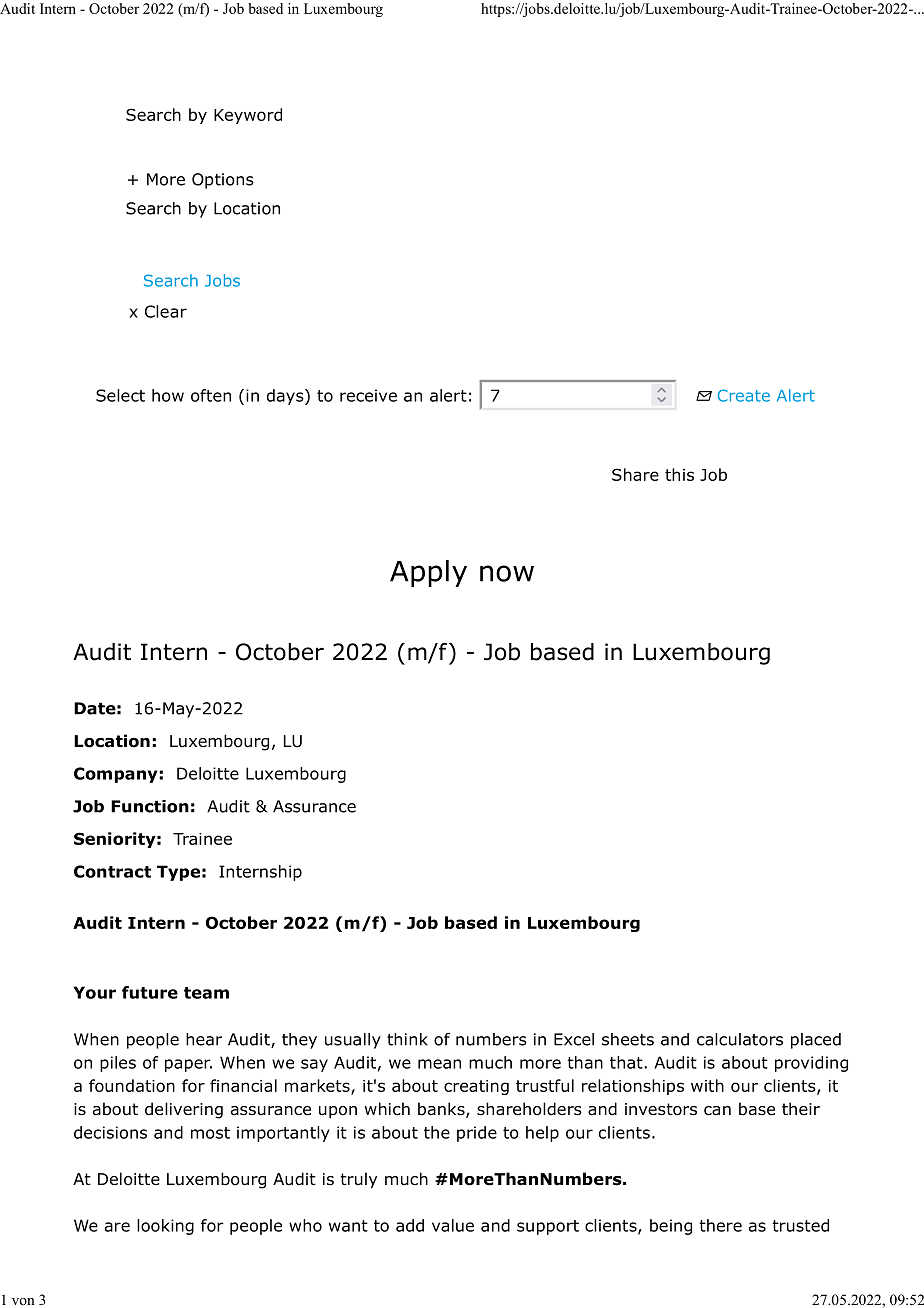  I want to click on calculators, so click(740, 1039).
